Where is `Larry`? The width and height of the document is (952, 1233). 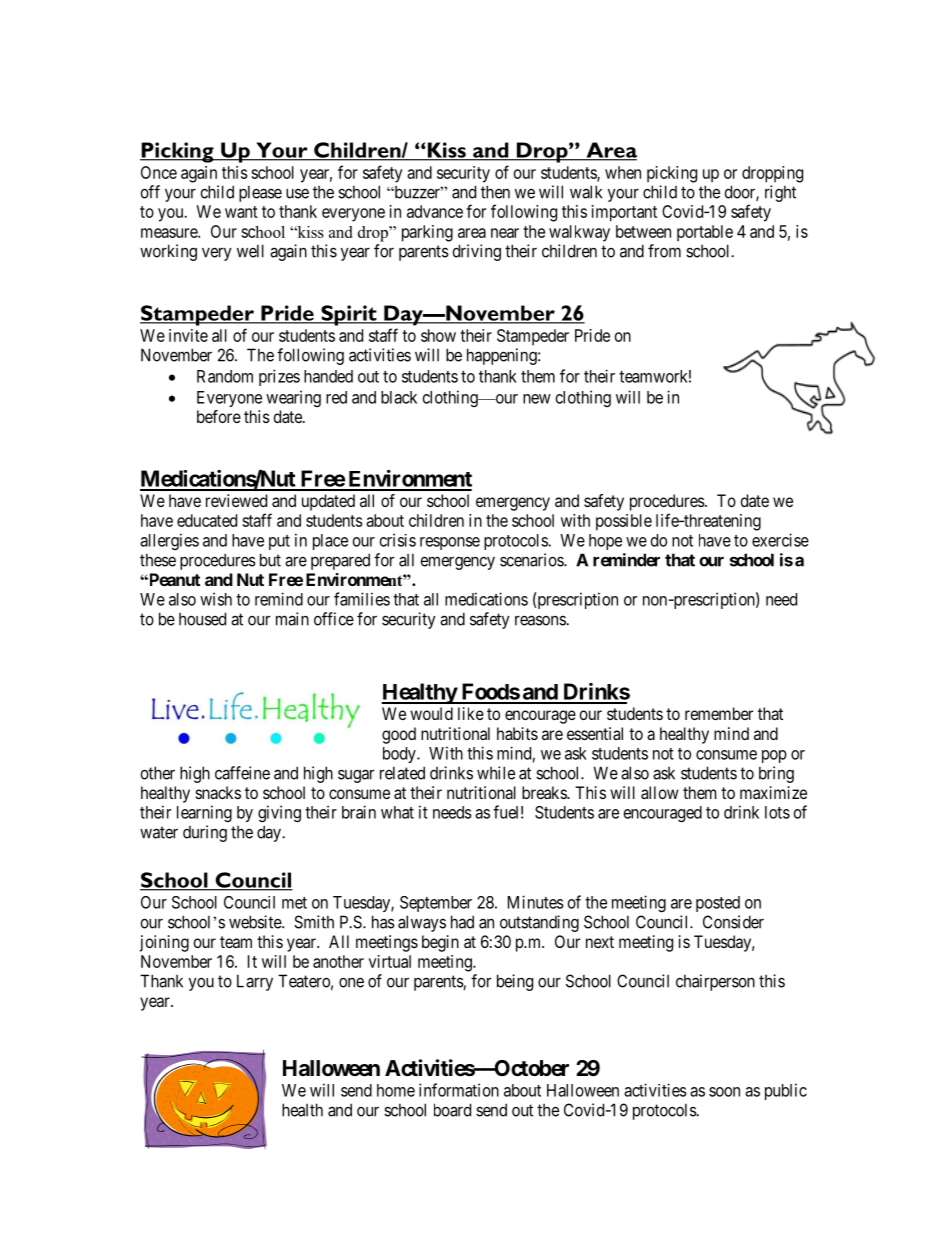
Larry is located at coordinates (255, 982).
